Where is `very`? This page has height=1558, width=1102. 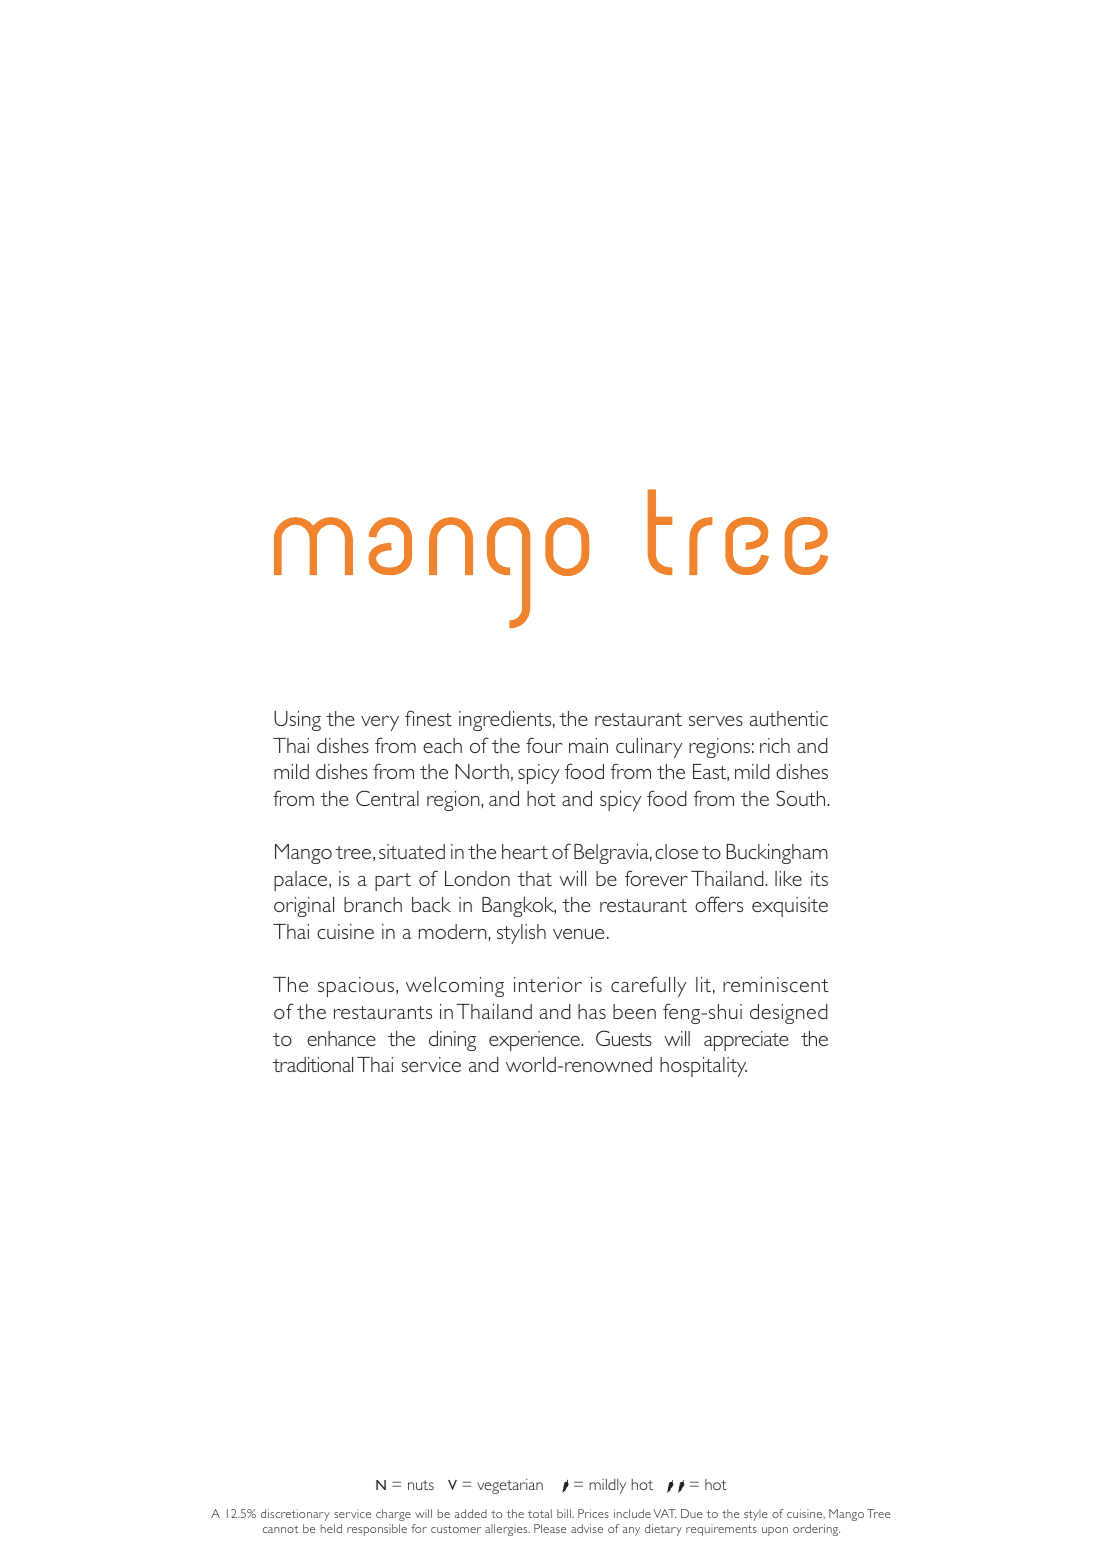 very is located at coordinates (380, 723).
